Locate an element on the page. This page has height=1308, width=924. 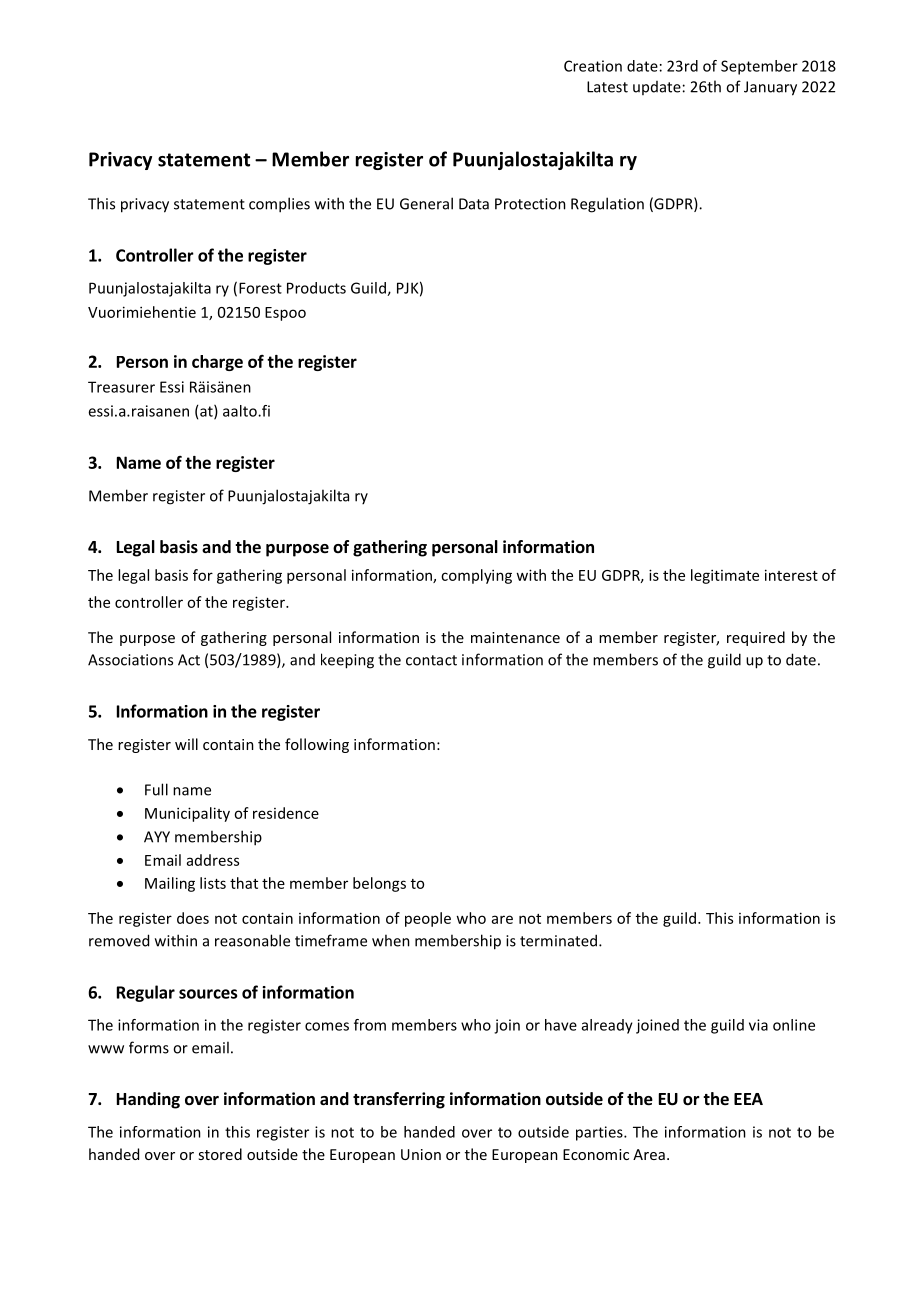
General is located at coordinates (426, 203).
